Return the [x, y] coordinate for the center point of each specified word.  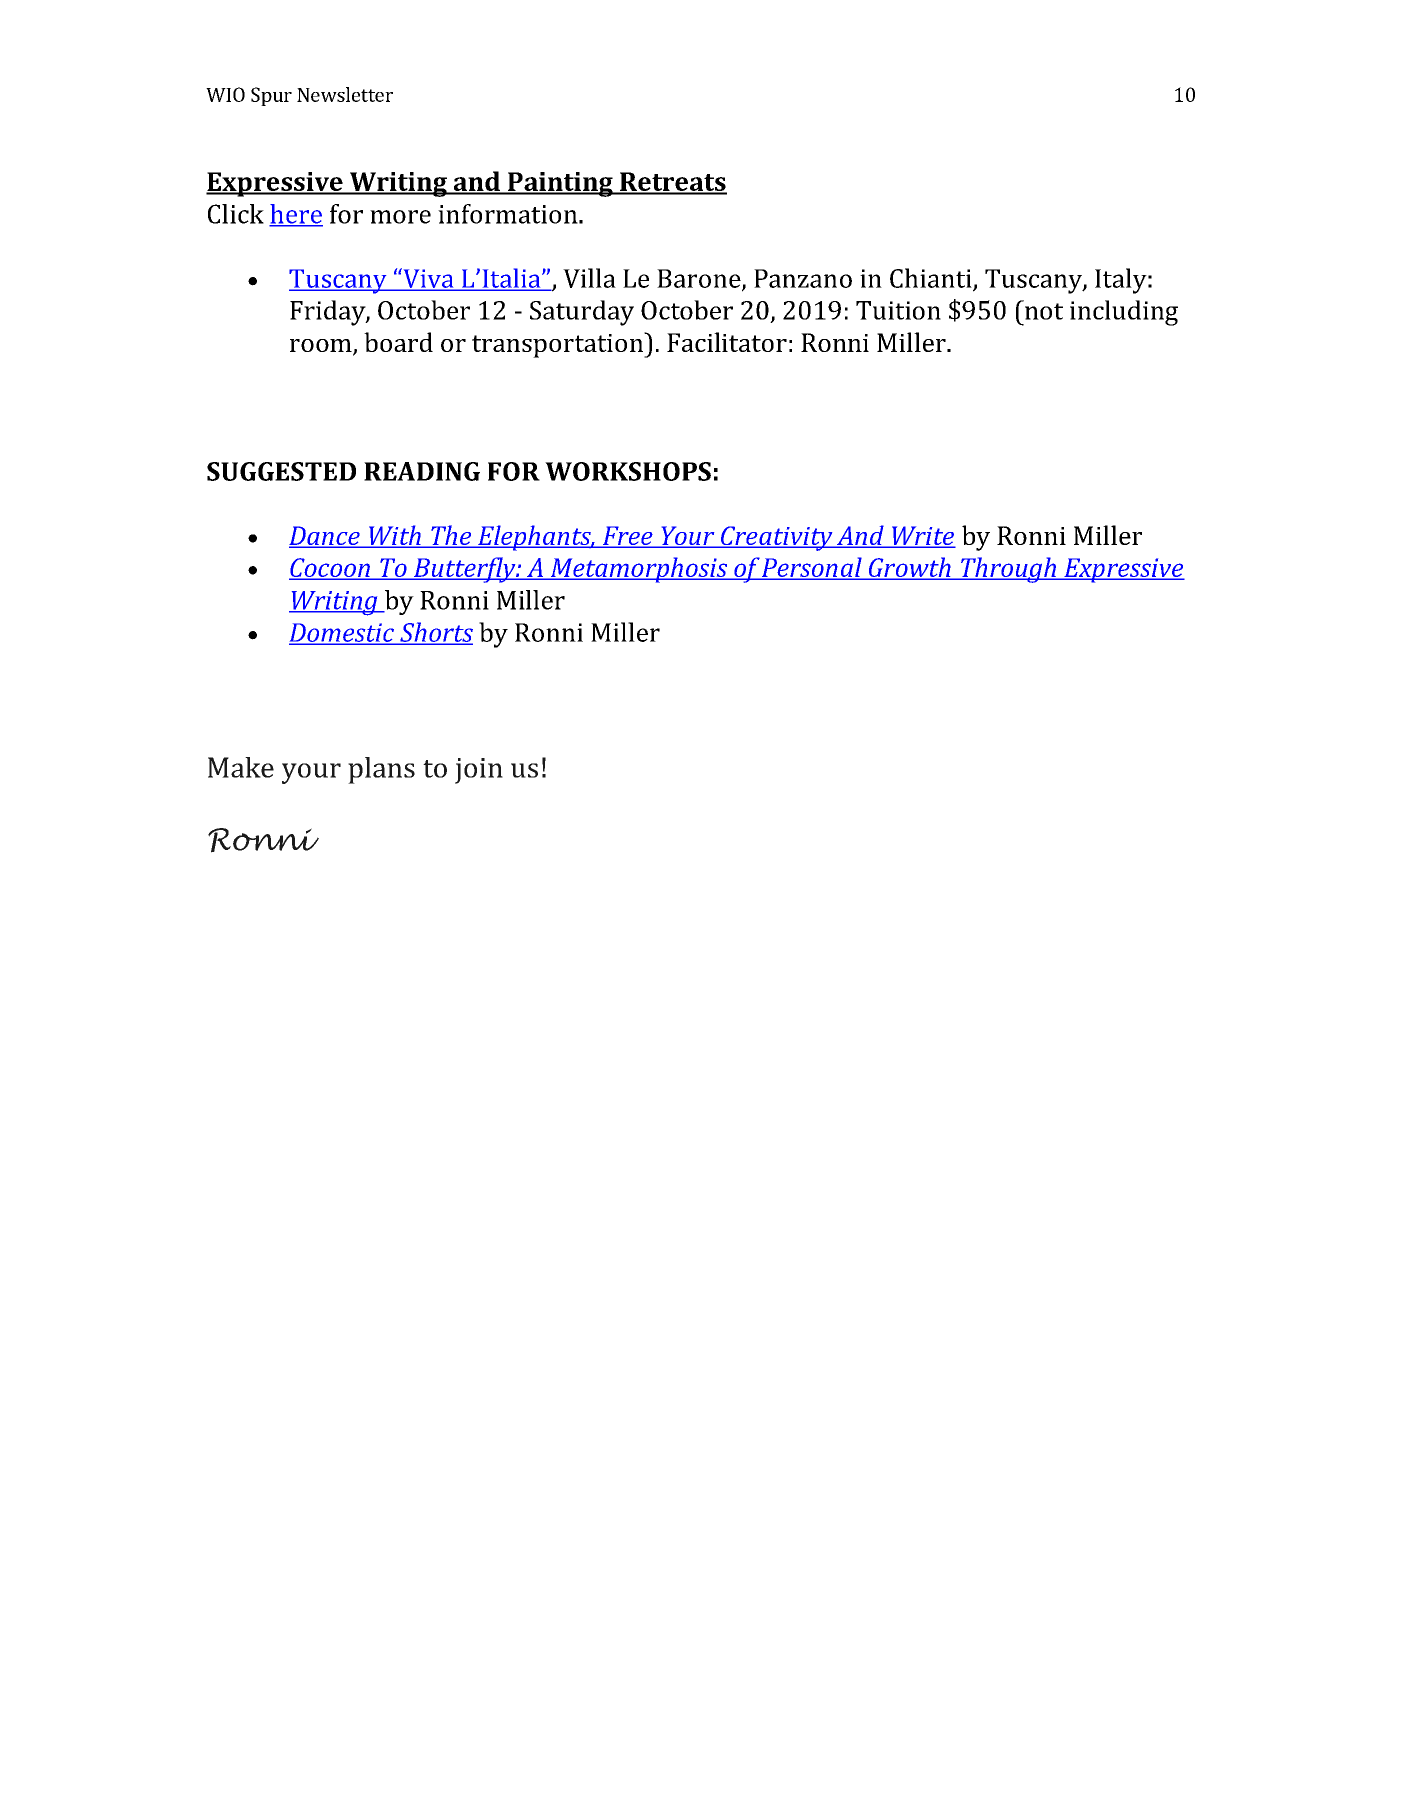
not [1043, 310]
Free [628, 537]
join [479, 771]
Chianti [932, 279]
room [322, 347]
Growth [909, 568]
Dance [325, 537]
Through [1008, 570]
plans [381, 770]
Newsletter [345, 94]
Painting [560, 184]
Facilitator [727, 342]
